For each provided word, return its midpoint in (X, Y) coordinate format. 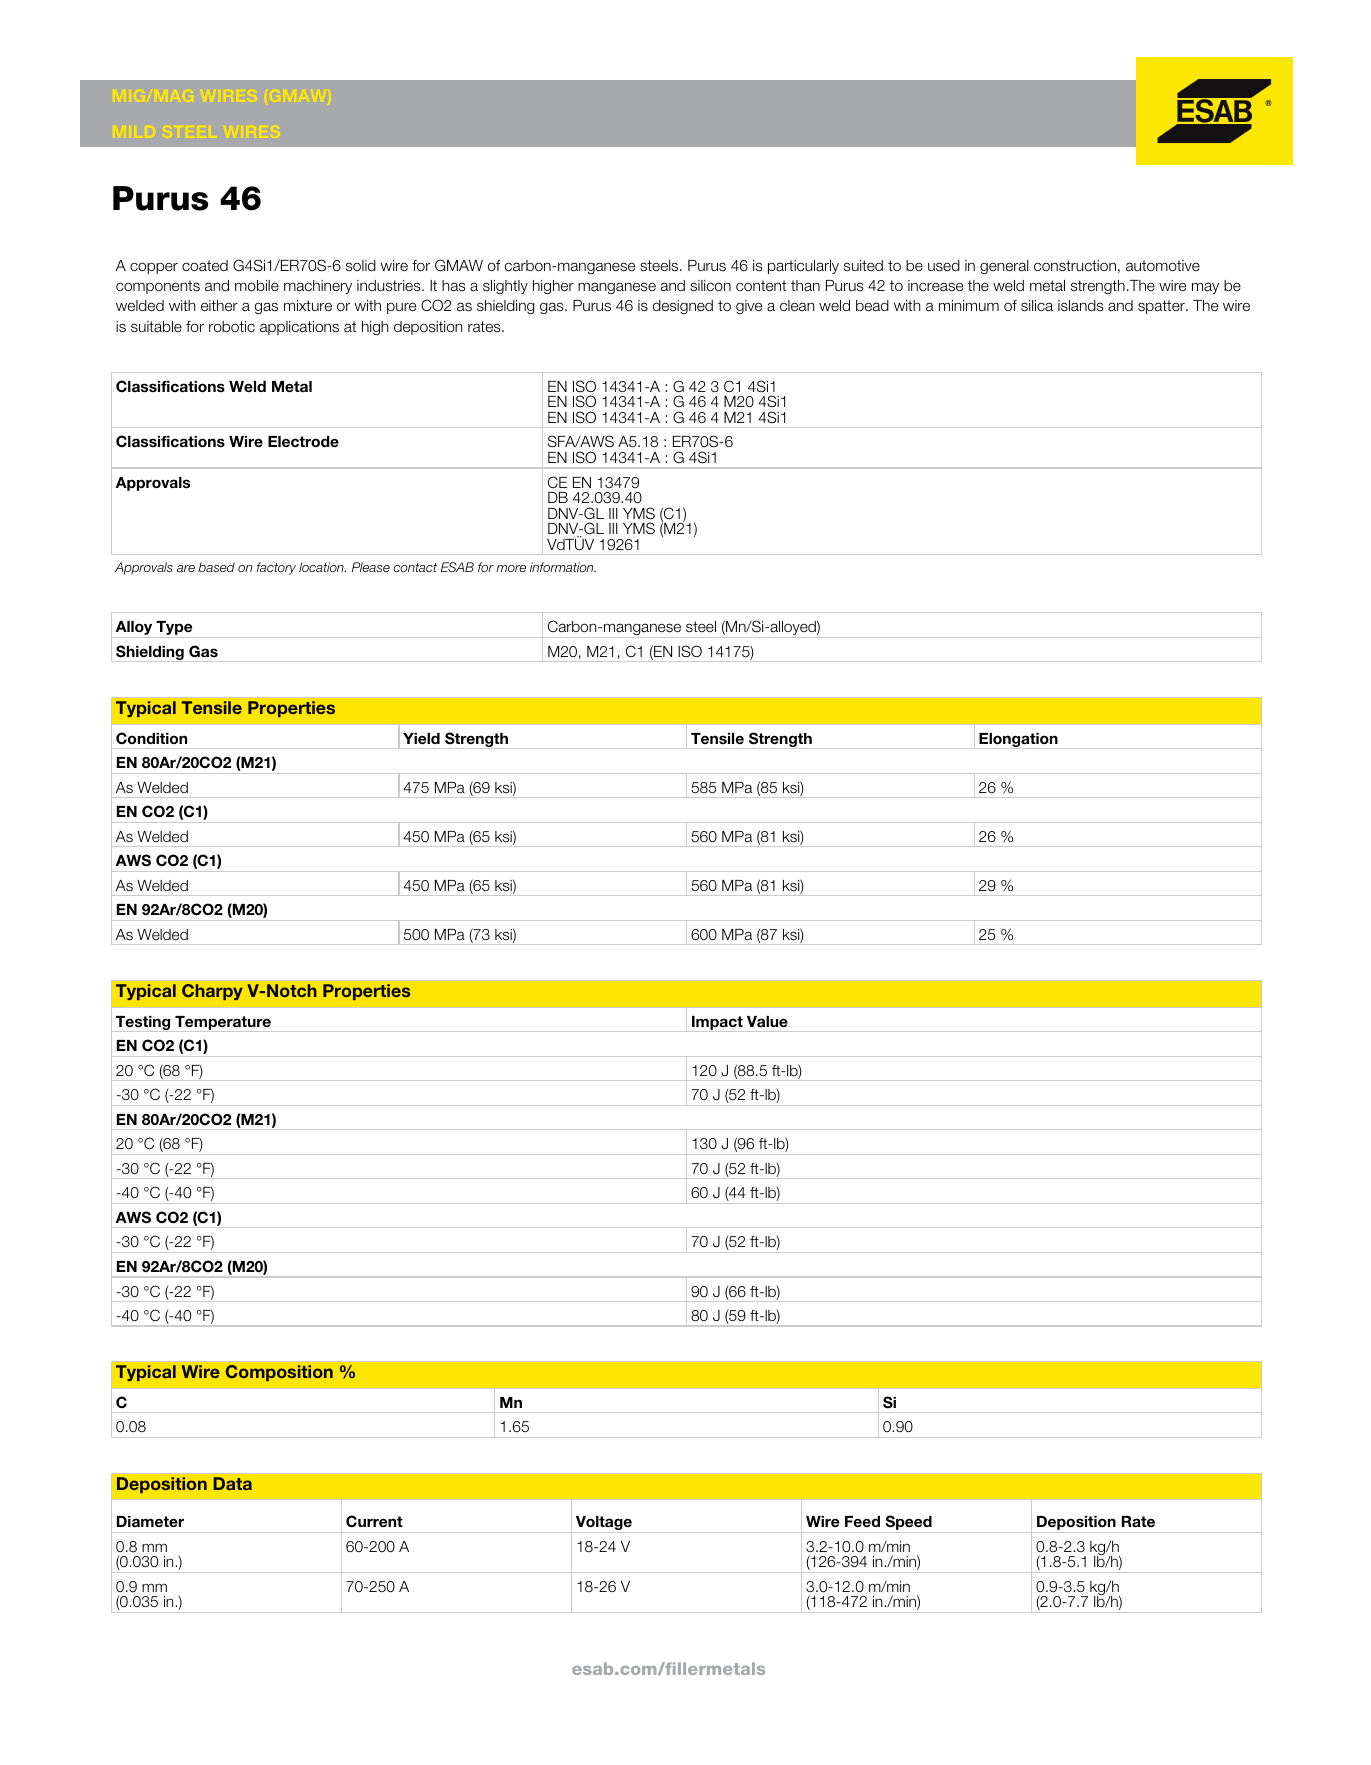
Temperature (223, 1024)
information (563, 567)
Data (233, 1483)
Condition (151, 738)
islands (1081, 306)
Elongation (1018, 741)
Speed (908, 1524)
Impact (717, 1024)
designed (683, 307)
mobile (257, 285)
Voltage (604, 1524)
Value (767, 1021)
